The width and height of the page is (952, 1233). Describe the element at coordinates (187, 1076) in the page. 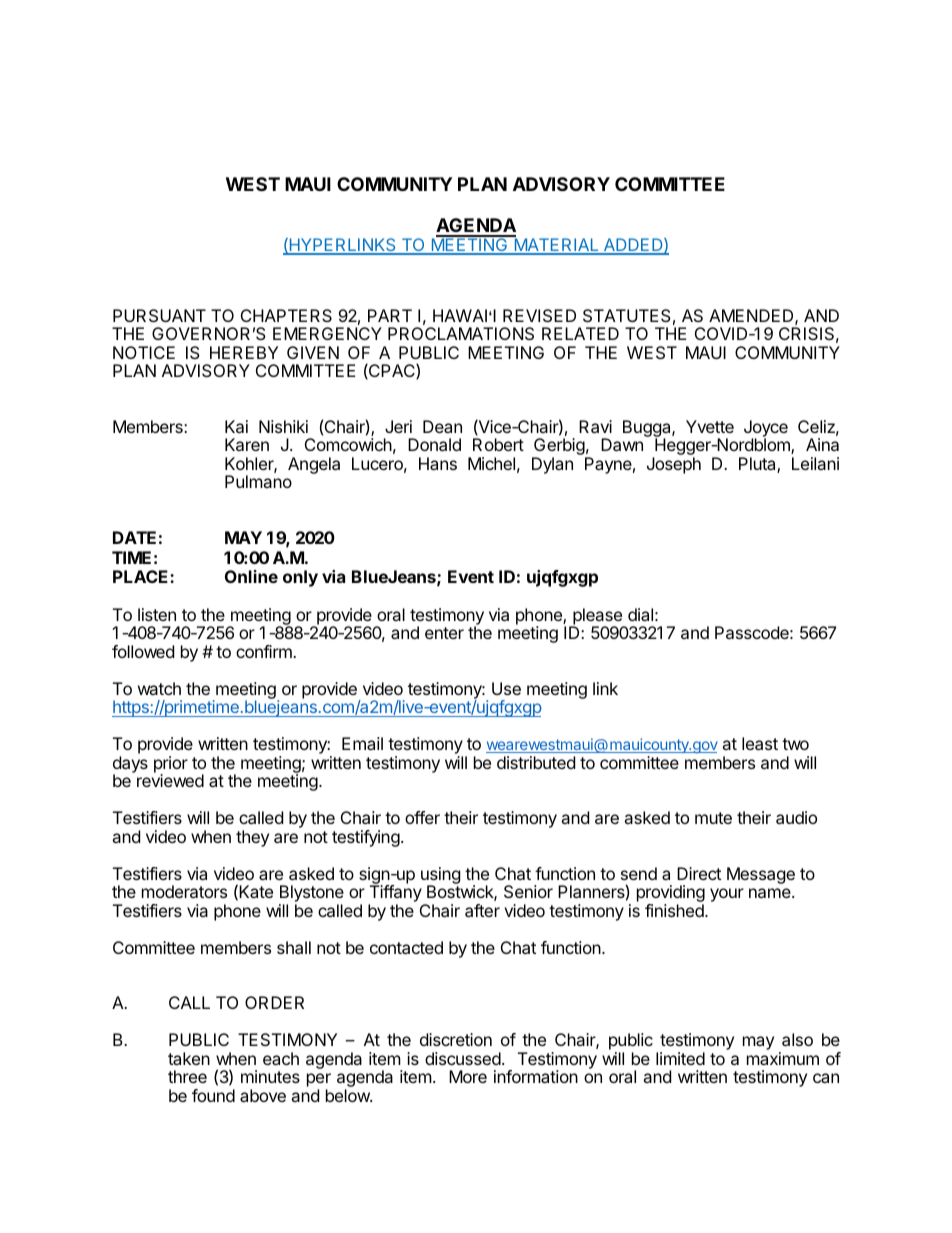

I see `three` at that location.
